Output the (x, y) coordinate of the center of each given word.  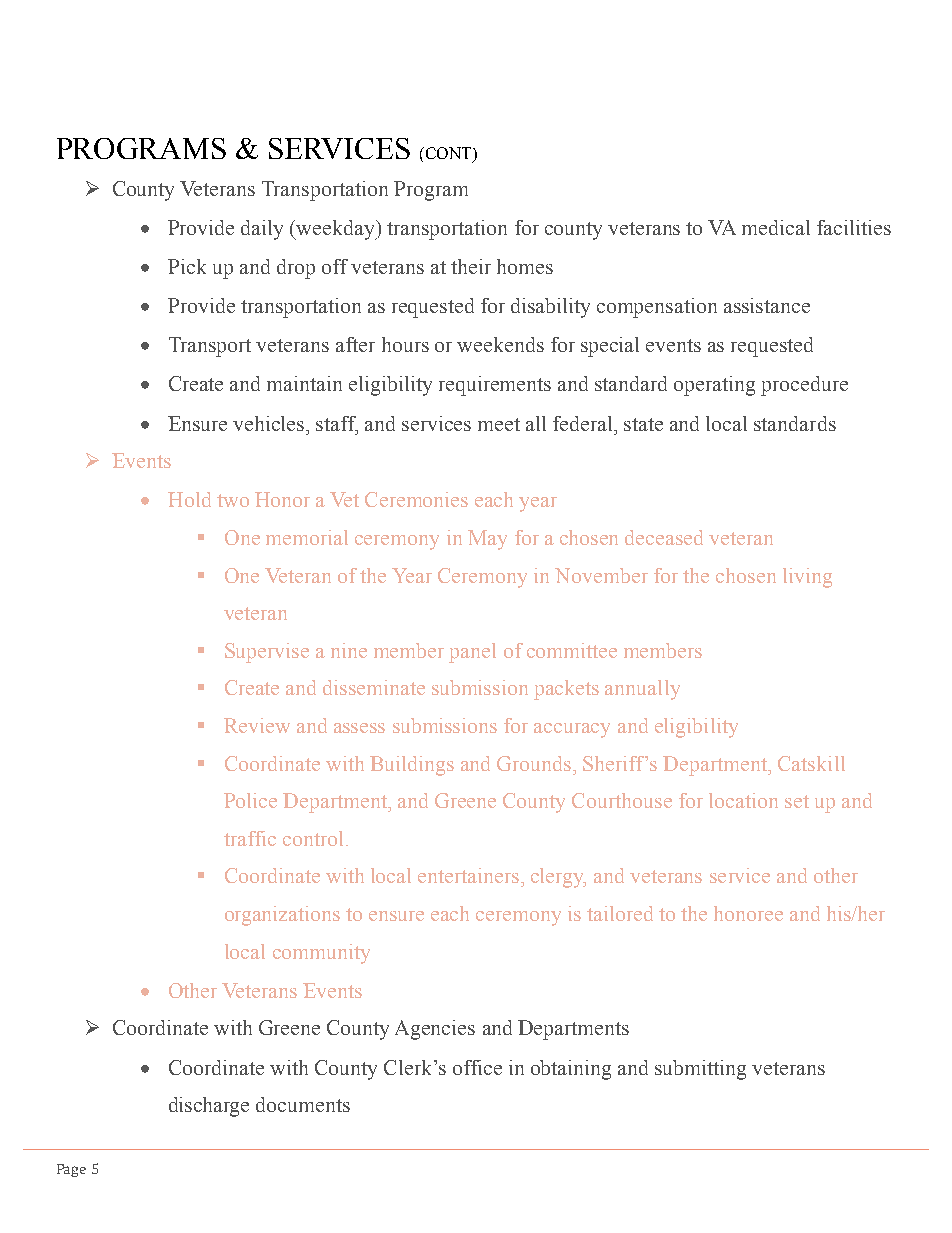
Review (257, 725)
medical (776, 227)
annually (642, 690)
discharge (209, 1107)
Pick (187, 266)
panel (472, 653)
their (471, 266)
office (477, 1067)
